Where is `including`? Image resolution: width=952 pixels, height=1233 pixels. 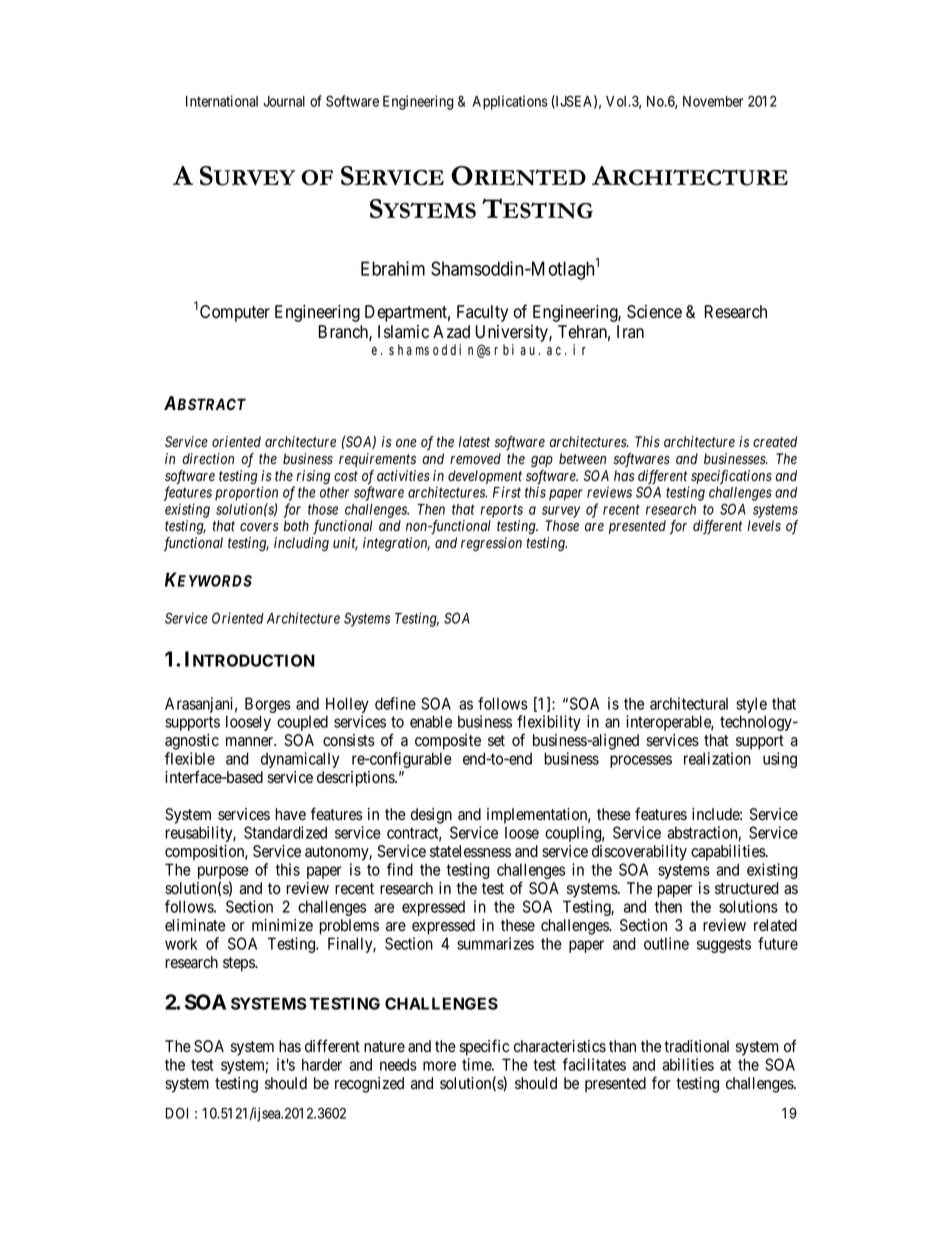
including is located at coordinates (301, 544).
